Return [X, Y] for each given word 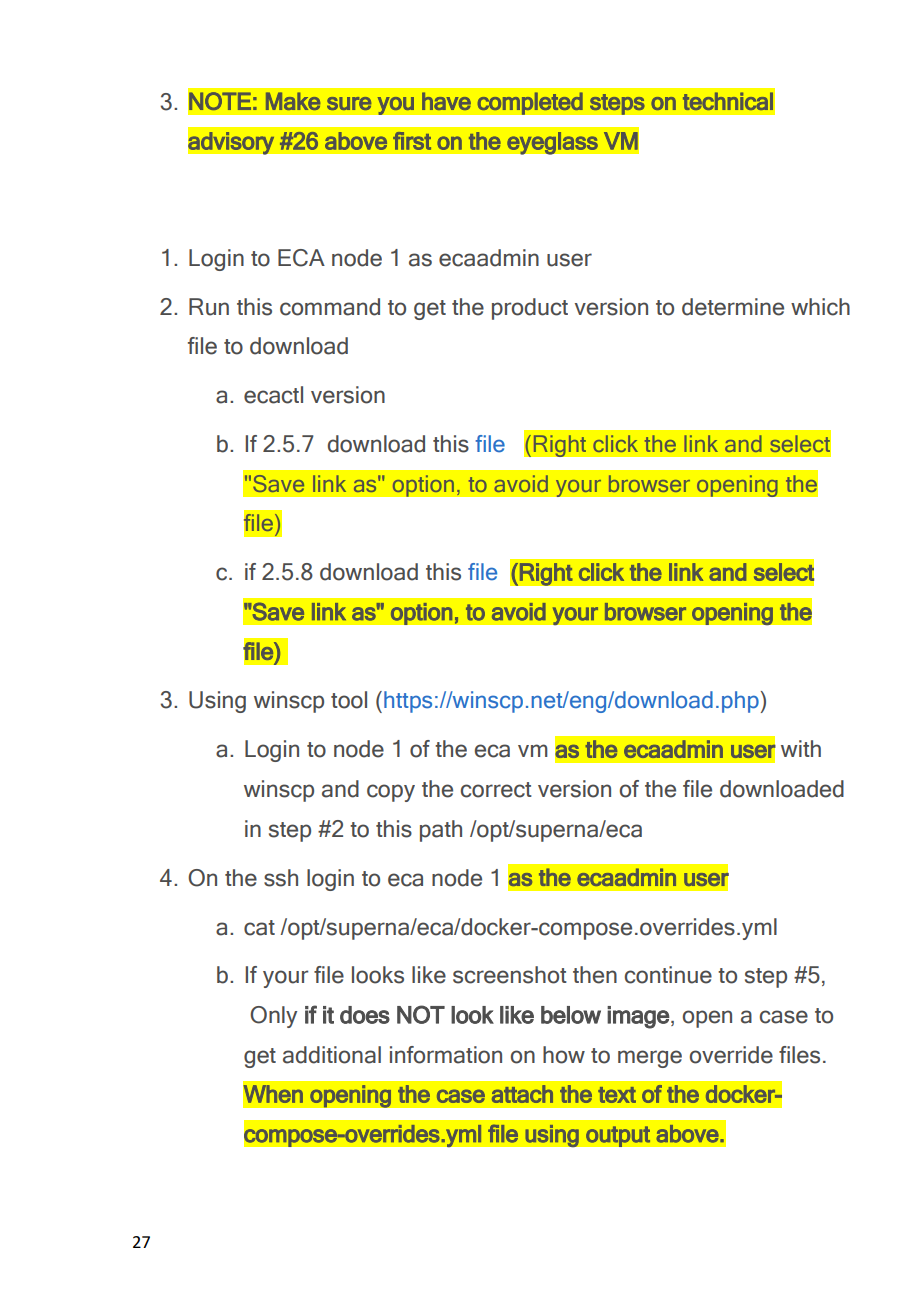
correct [496, 790]
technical [728, 101]
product [530, 309]
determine [733, 307]
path [441, 831]
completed [530, 103]
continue [668, 975]
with [801, 748]
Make [293, 101]
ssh [281, 878]
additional [332, 1055]
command [330, 307]
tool [349, 700]
